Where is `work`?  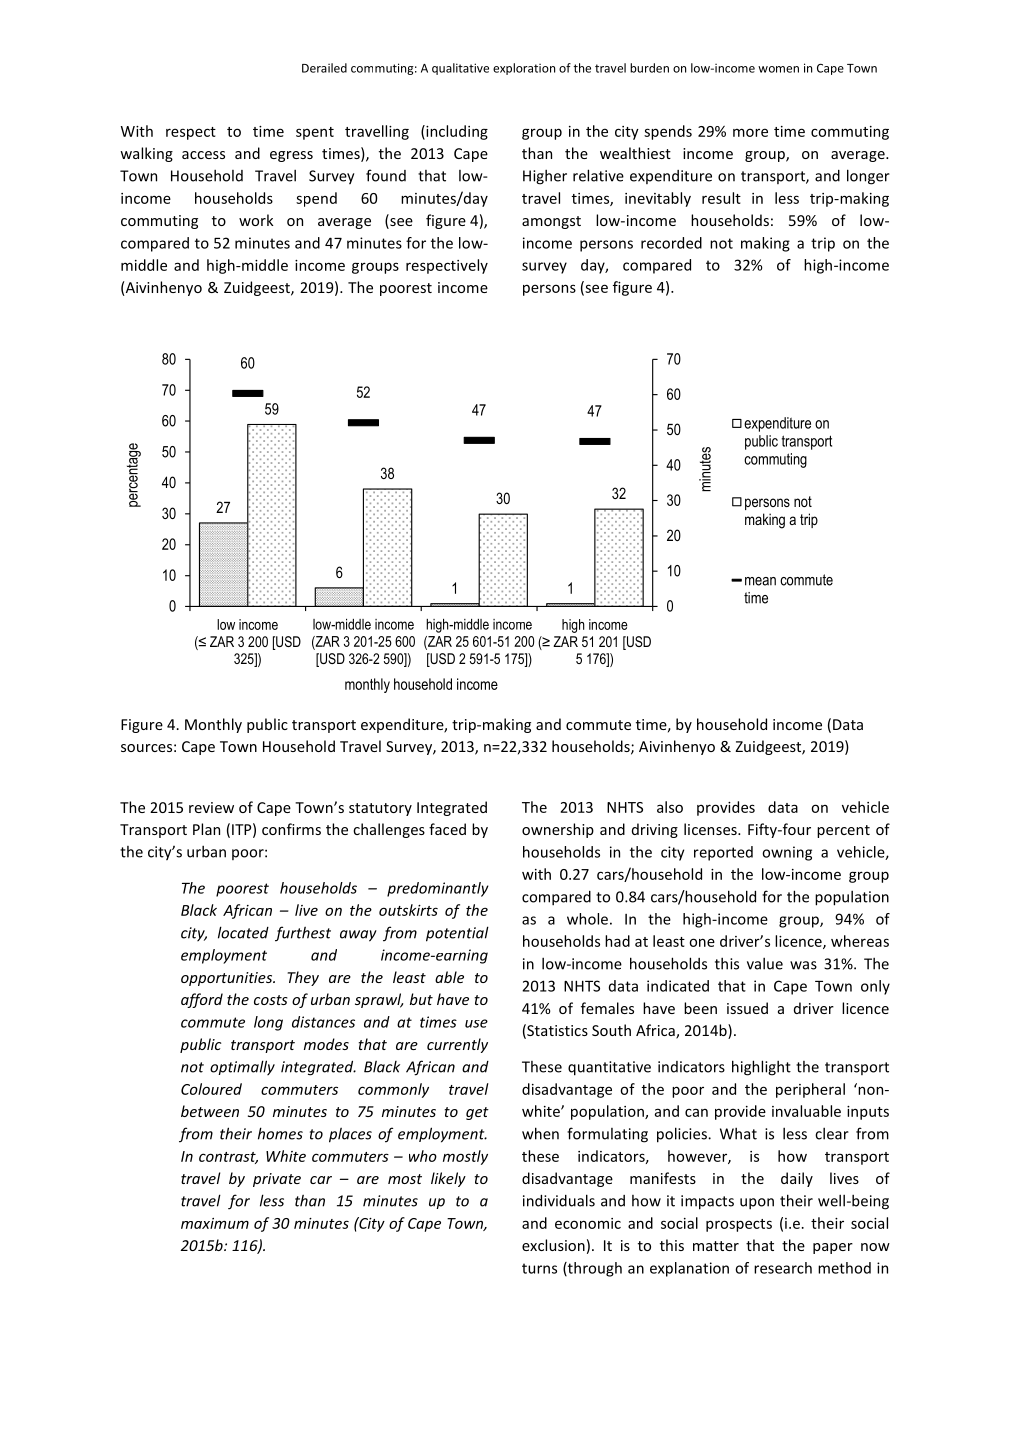
work is located at coordinates (256, 220).
